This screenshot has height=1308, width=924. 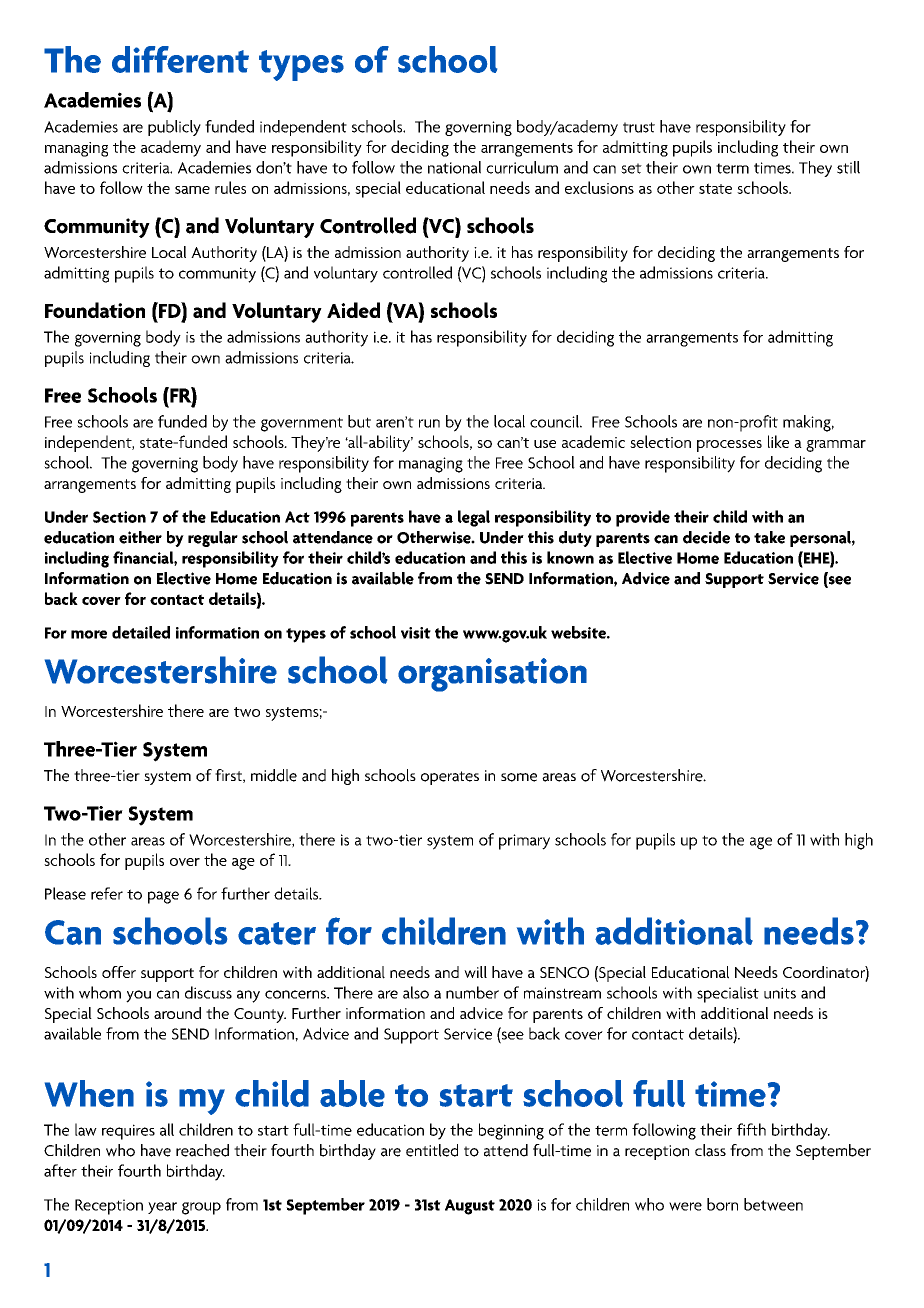 I want to click on take, so click(x=769, y=537).
